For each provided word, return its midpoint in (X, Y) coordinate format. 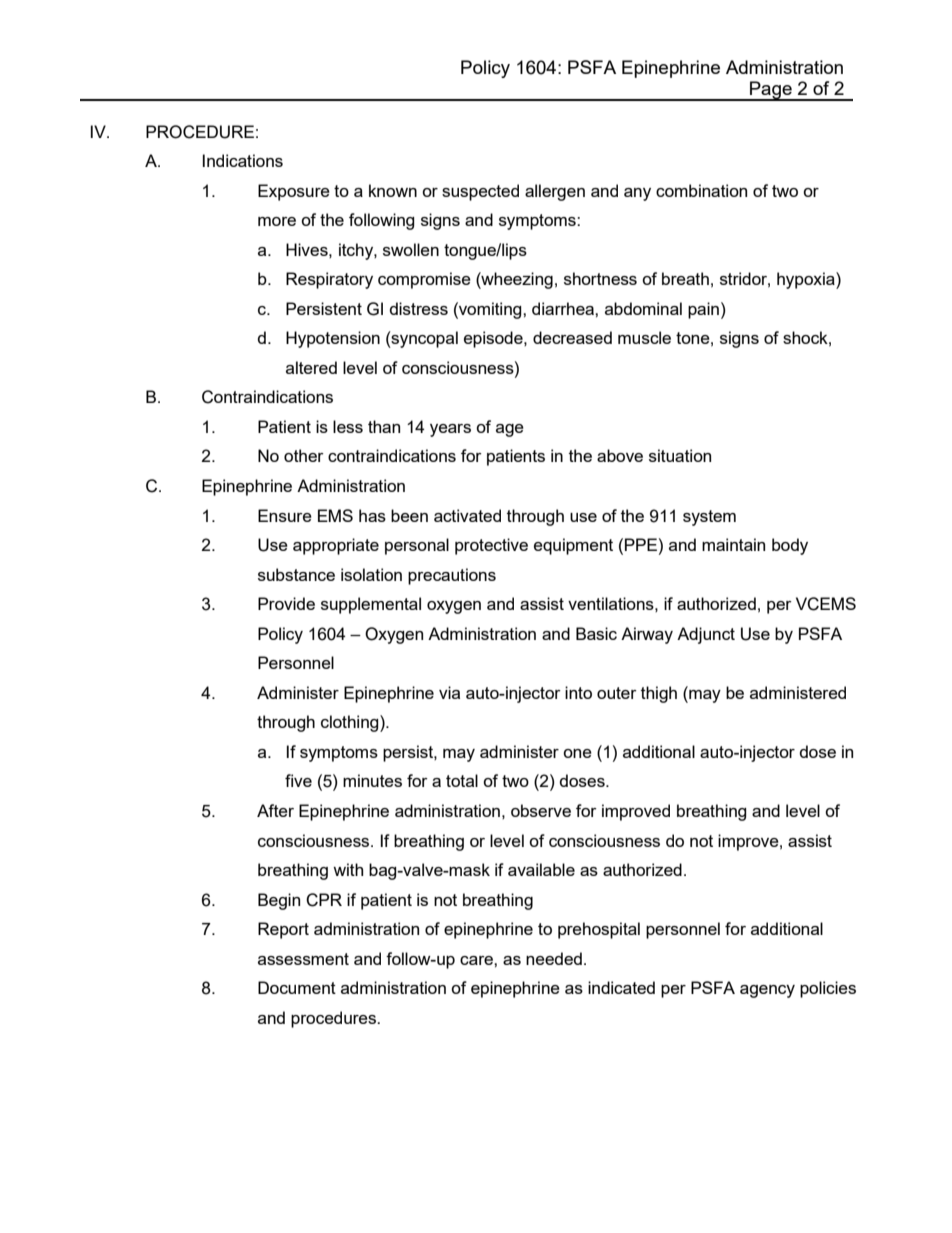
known (393, 190)
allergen (555, 192)
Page (771, 91)
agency (767, 991)
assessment (303, 959)
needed (554, 958)
